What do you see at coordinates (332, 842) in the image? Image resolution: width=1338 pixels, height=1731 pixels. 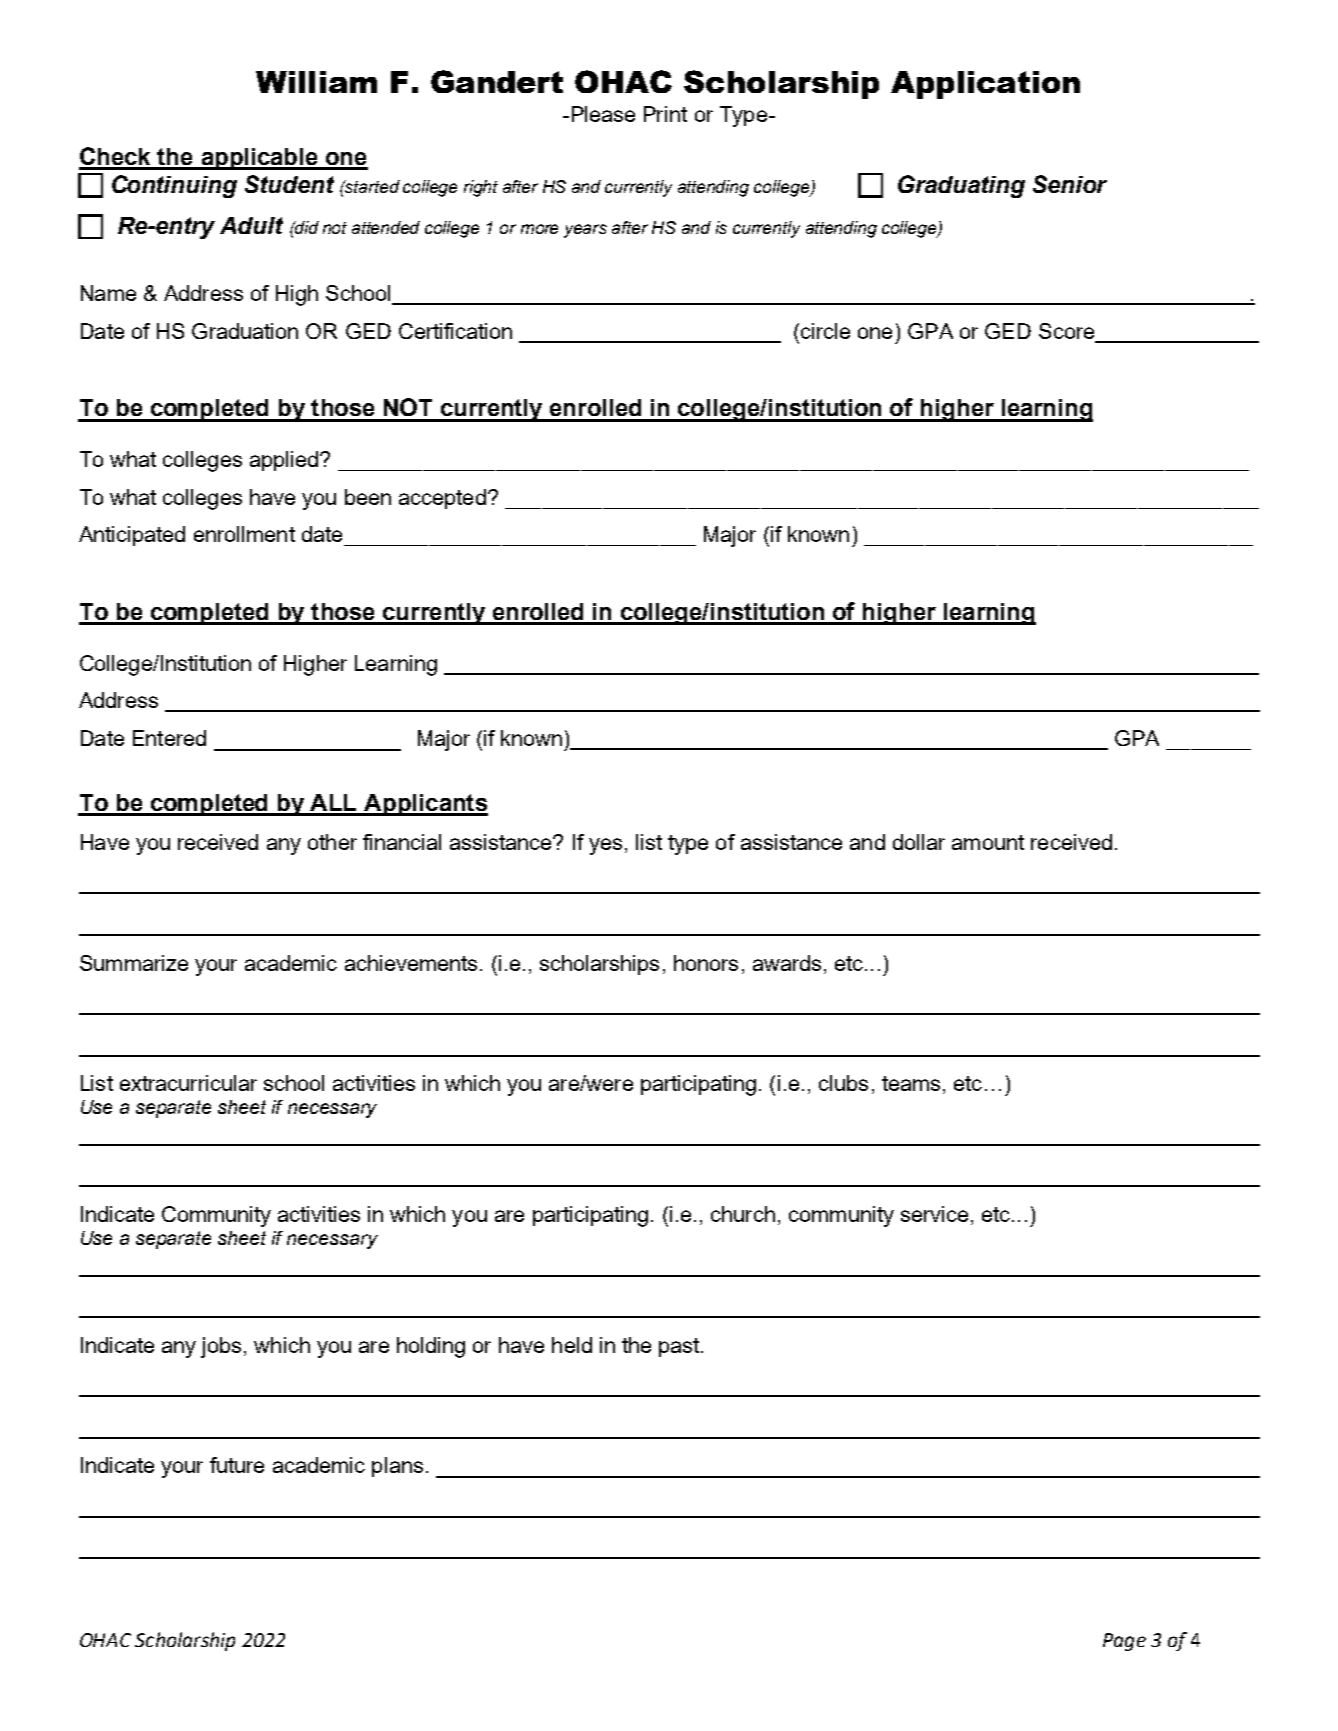 I see `other` at bounding box center [332, 842].
